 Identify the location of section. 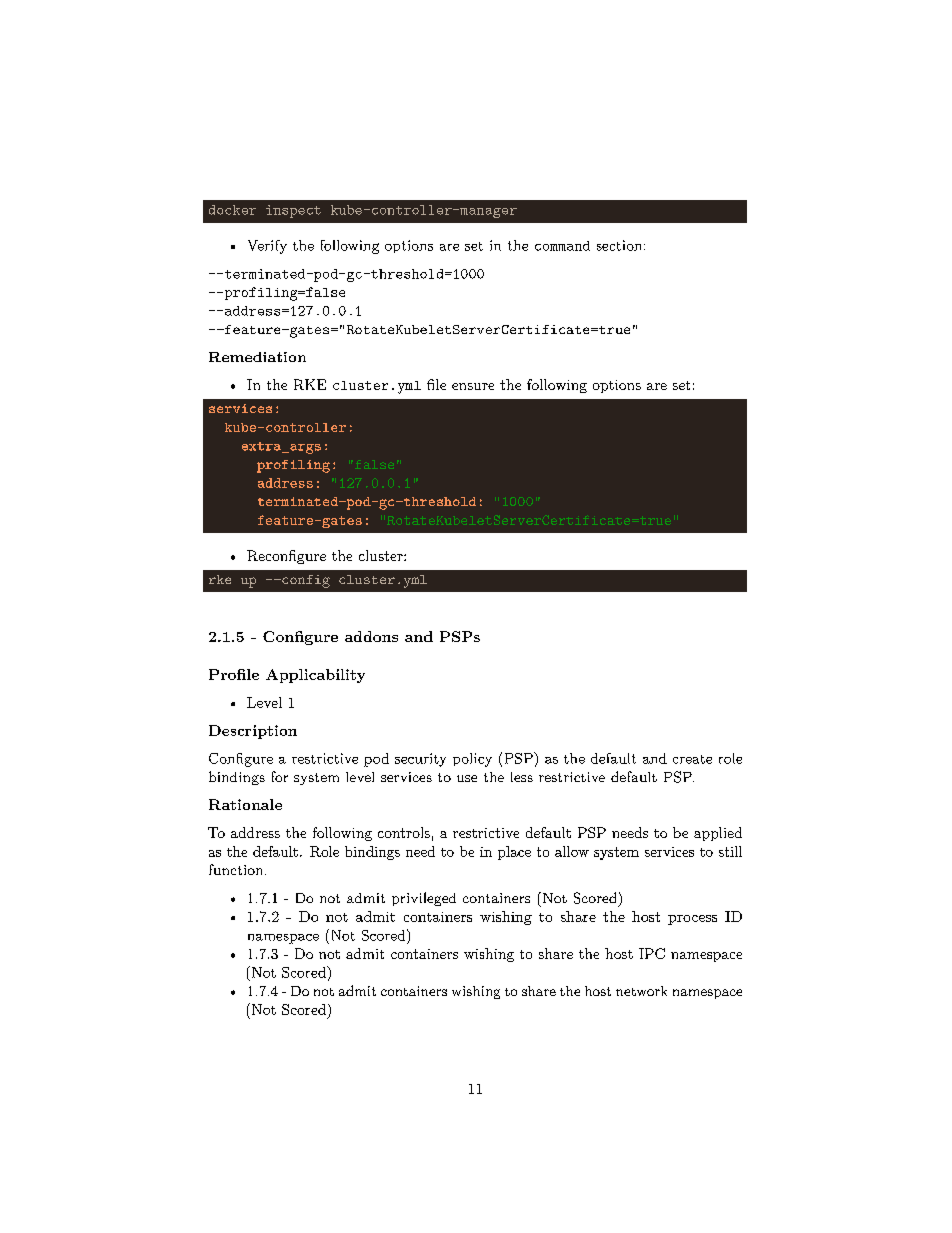
(621, 245).
